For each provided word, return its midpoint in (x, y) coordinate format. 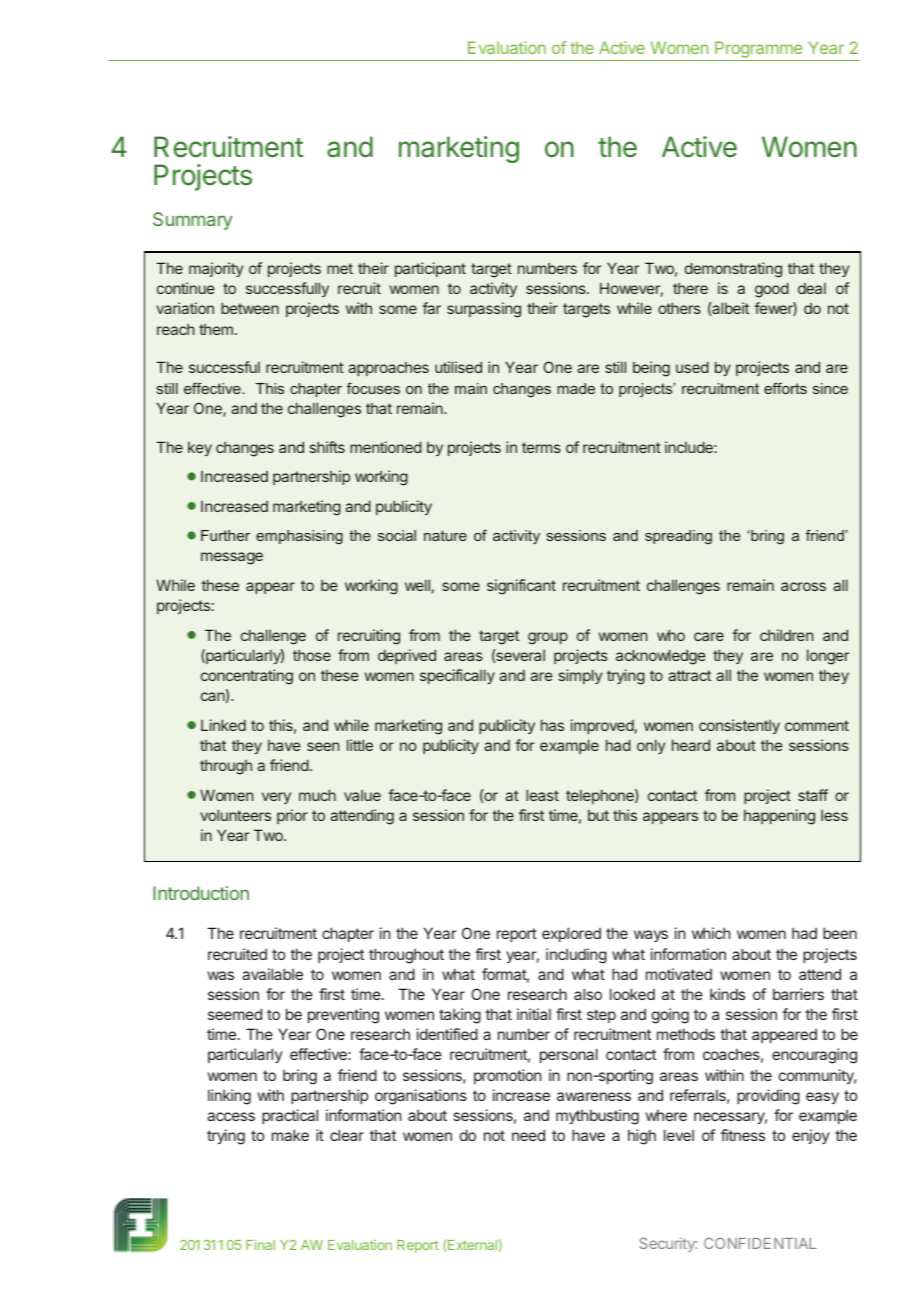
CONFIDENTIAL (760, 1243)
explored (571, 934)
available (272, 974)
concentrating (247, 677)
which (711, 933)
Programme (759, 51)
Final (260, 1244)
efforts (785, 388)
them (216, 329)
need (528, 1135)
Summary (192, 221)
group (548, 638)
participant (430, 269)
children (786, 635)
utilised (458, 367)
